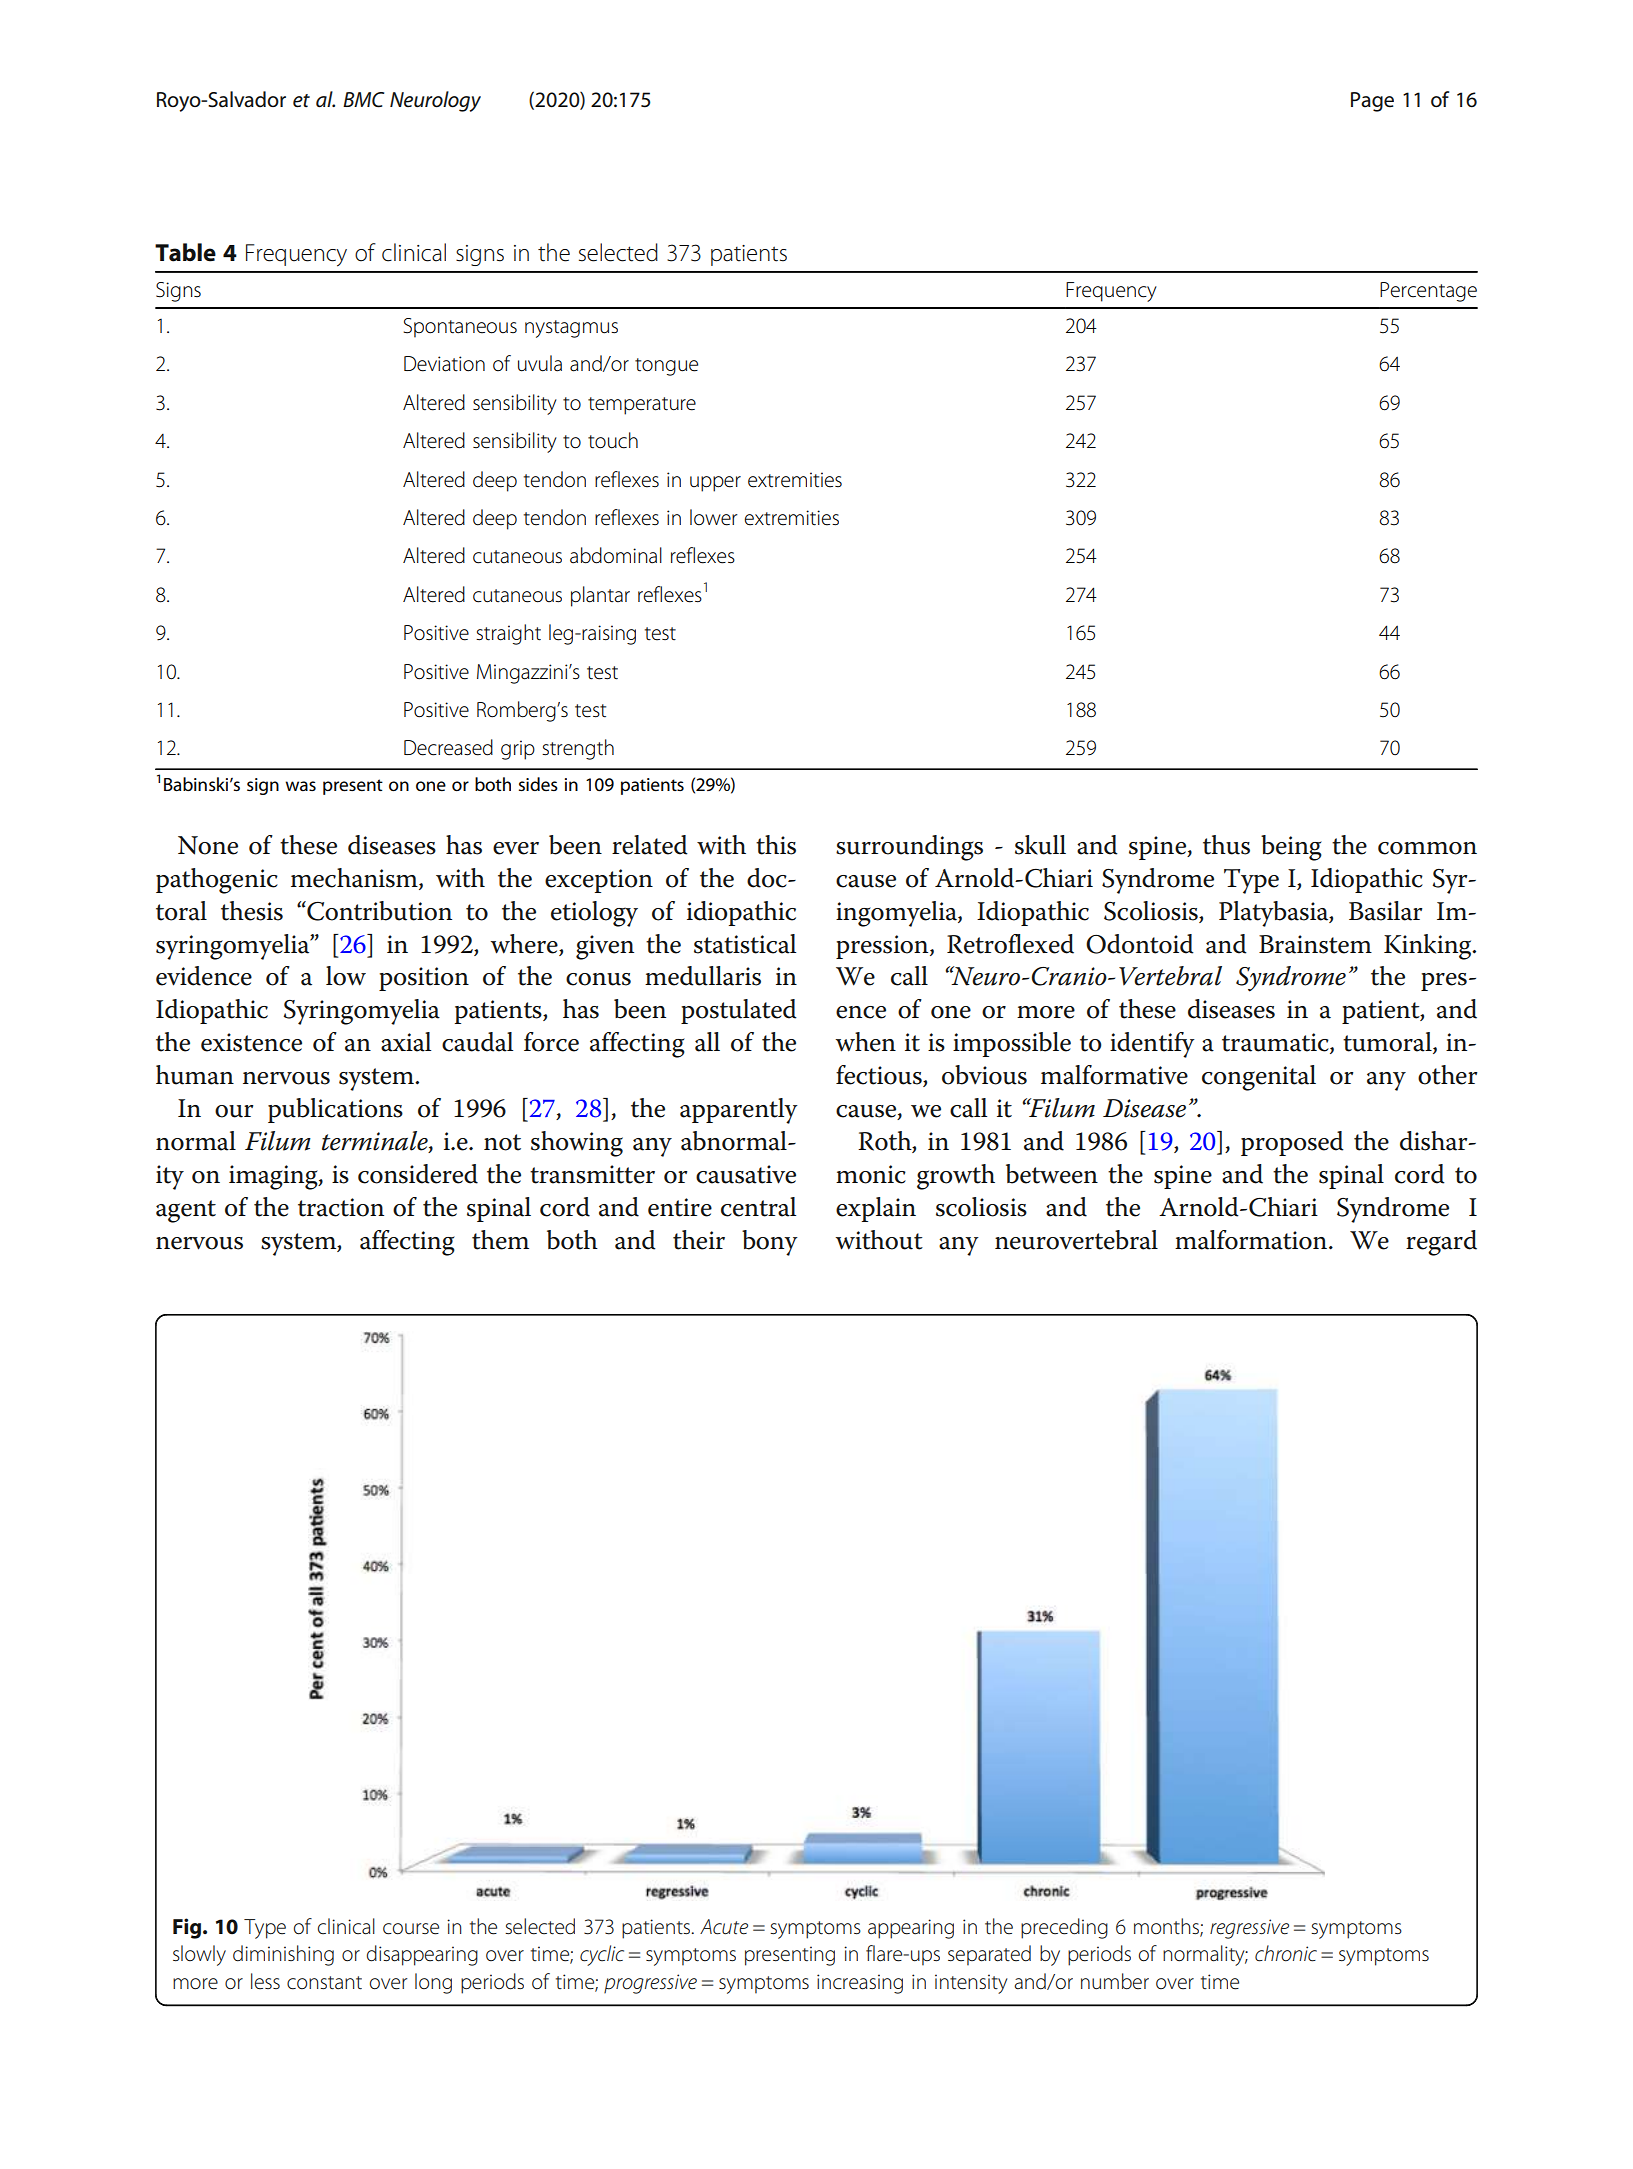  What do you see at coordinates (860, 1984) in the screenshot?
I see `increasing` at bounding box center [860, 1984].
